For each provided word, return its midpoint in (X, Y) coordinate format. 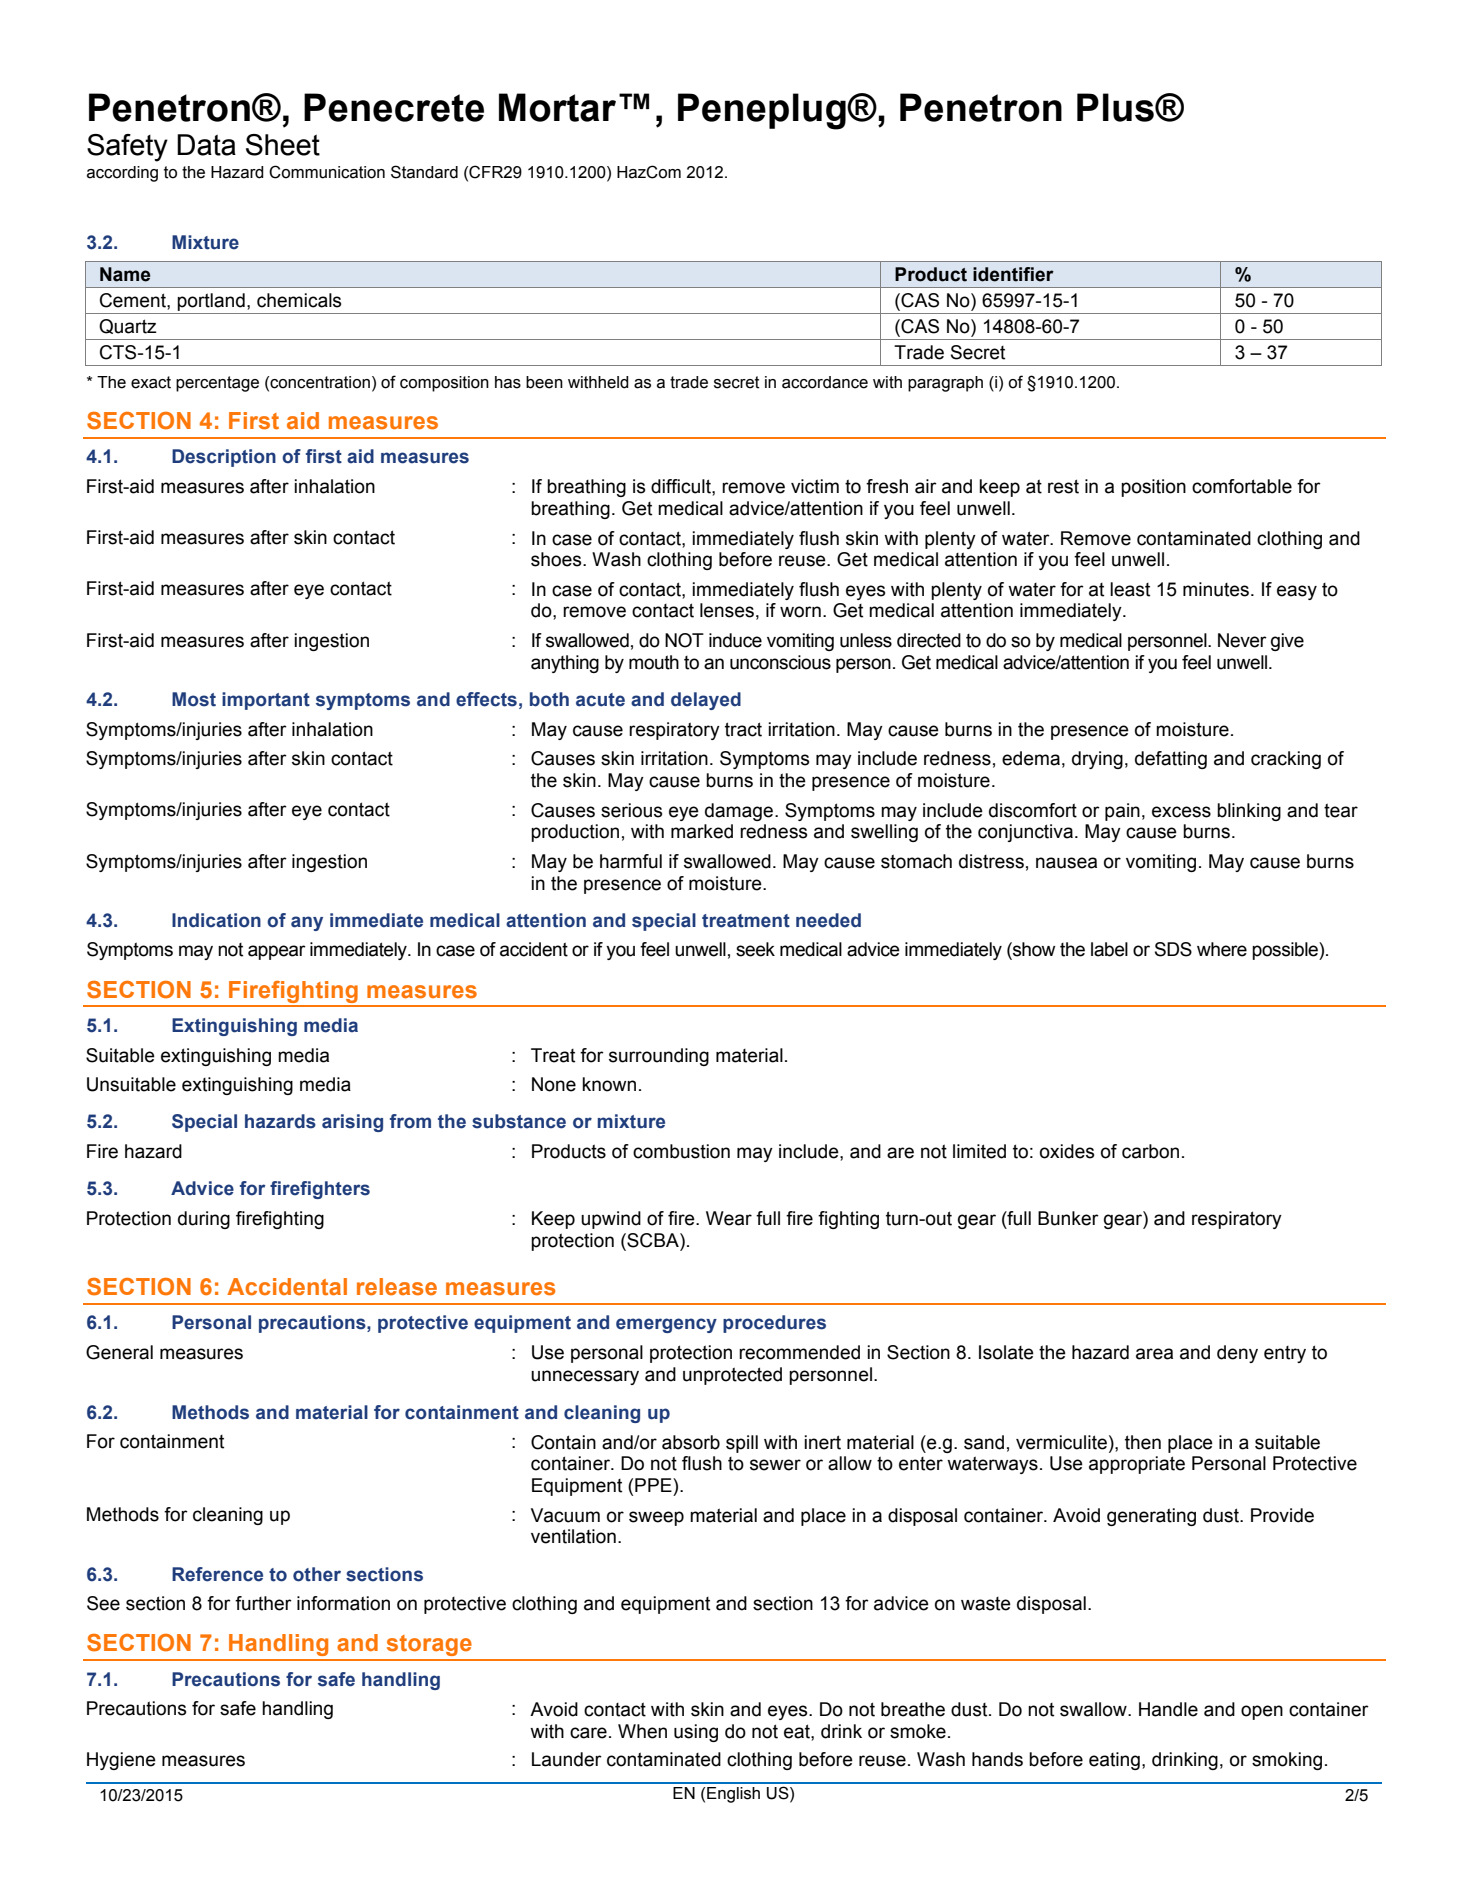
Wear (729, 1218)
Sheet (283, 145)
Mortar (557, 107)
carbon (1150, 1151)
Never (1242, 640)
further (263, 1603)
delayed (706, 701)
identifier (1013, 274)
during (204, 1220)
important (266, 701)
